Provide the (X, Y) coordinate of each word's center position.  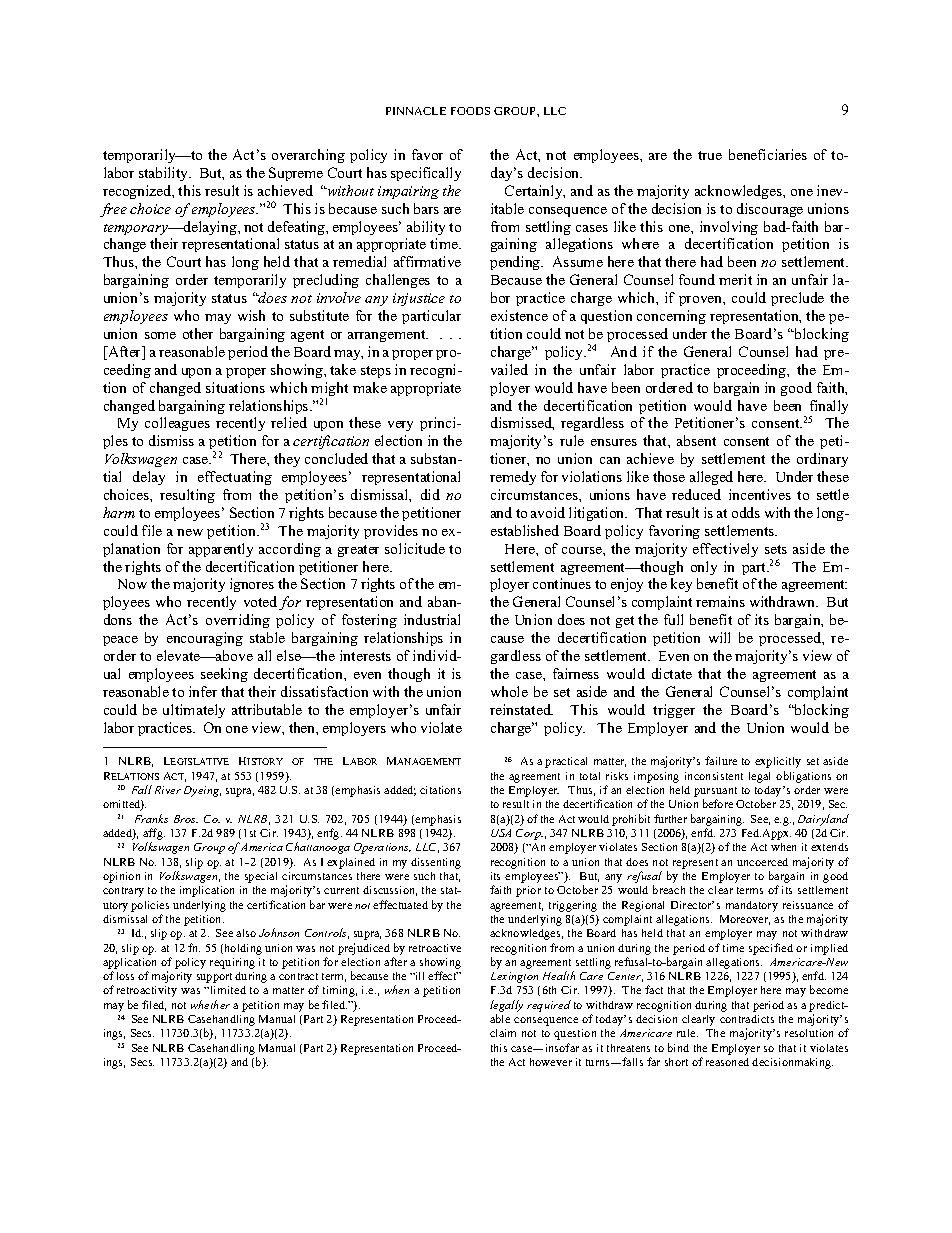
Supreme (296, 174)
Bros (186, 819)
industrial (432, 619)
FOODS (470, 111)
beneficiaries (768, 154)
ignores (252, 585)
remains (720, 601)
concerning (671, 317)
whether (210, 1004)
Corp (529, 834)
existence (519, 315)
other (198, 333)
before (718, 803)
